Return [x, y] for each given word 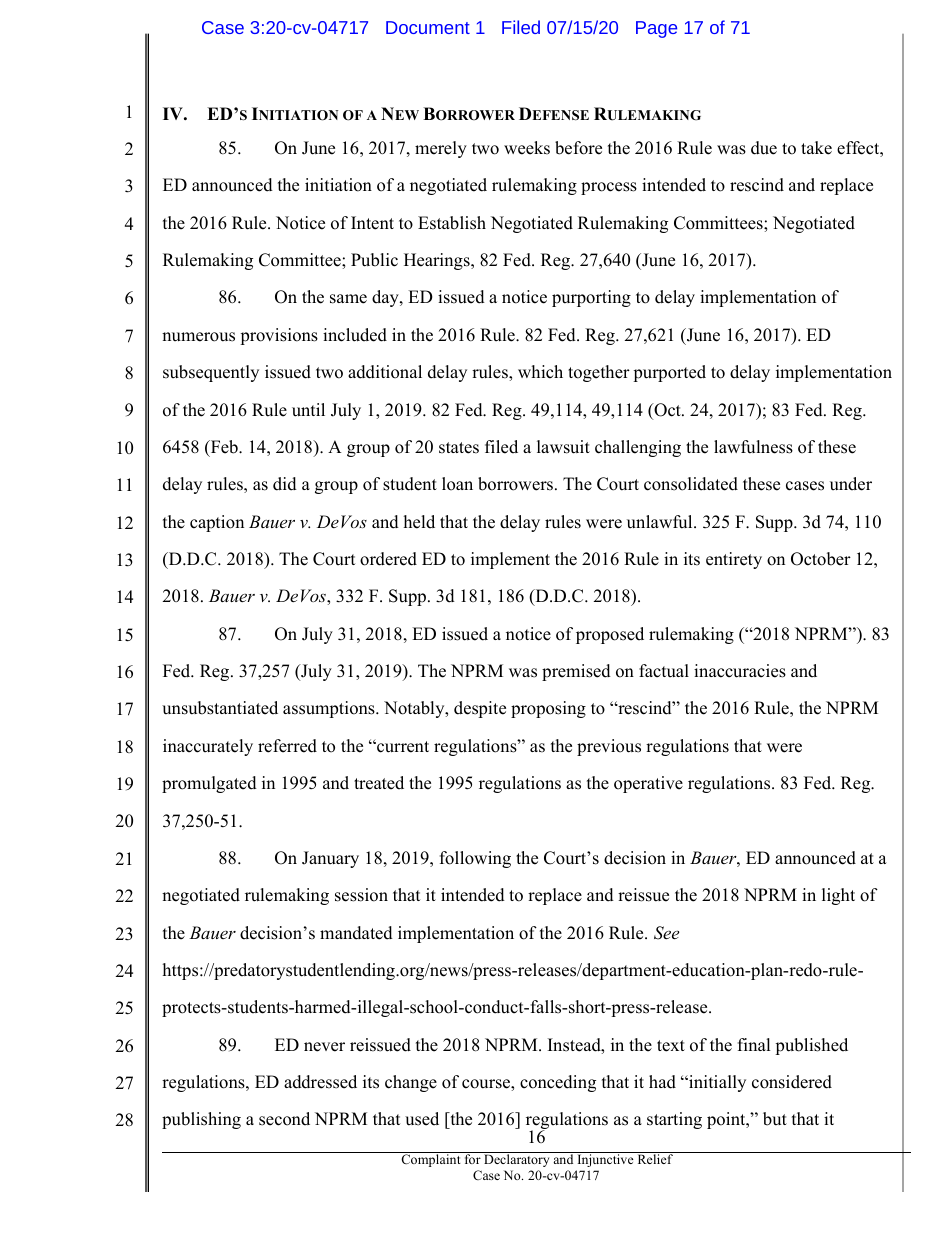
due [764, 148]
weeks [527, 148]
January [330, 859]
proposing [548, 709]
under [851, 484]
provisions [279, 336]
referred [287, 746]
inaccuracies [740, 671]
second [284, 1119]
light [838, 896]
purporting [591, 298]
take [816, 148]
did [285, 484]
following [475, 859]
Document [428, 27]
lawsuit [563, 447]
